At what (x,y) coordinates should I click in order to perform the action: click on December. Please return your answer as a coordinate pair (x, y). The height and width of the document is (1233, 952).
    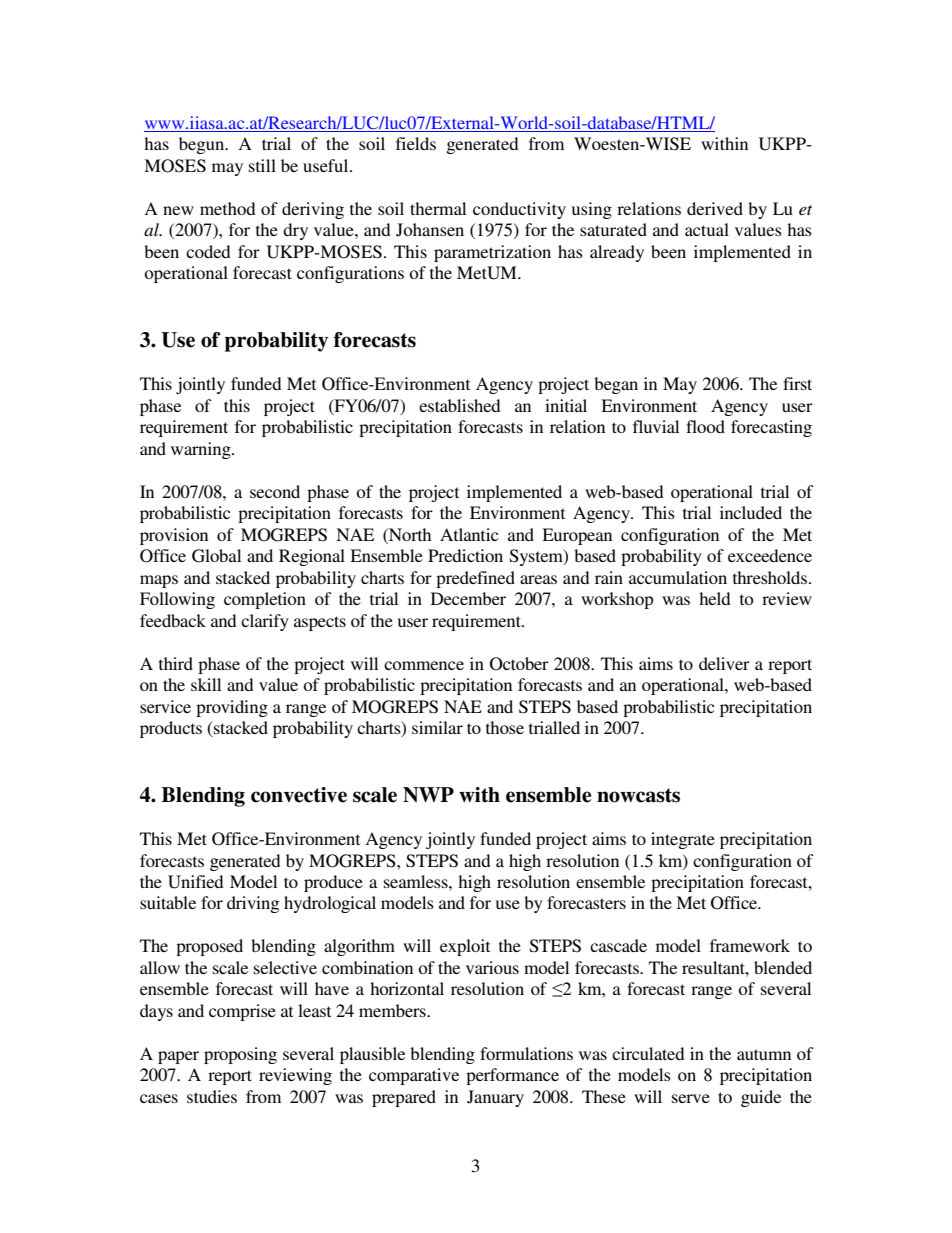
    Looking at the image, I should click on (468, 598).
